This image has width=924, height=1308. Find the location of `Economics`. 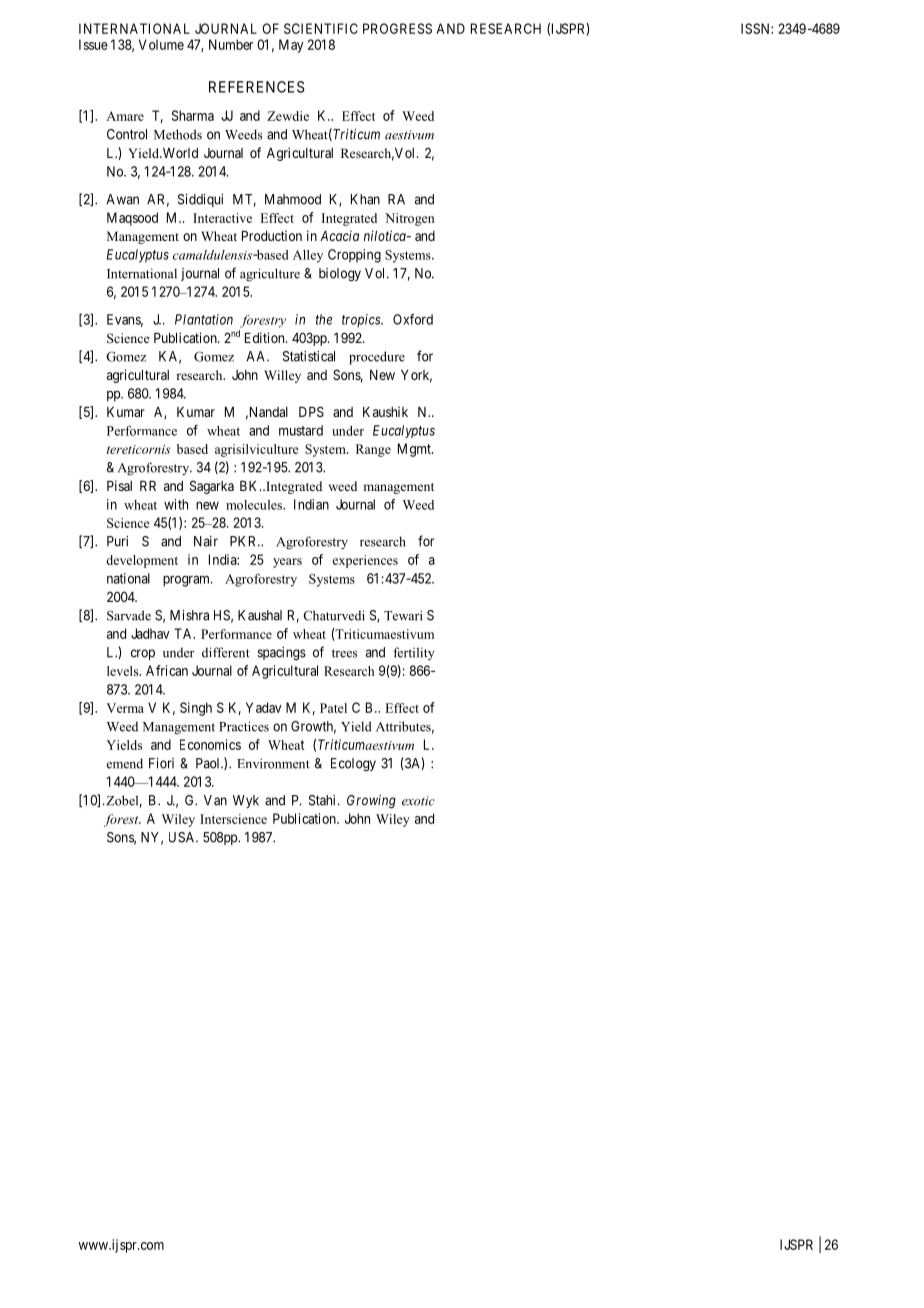

Economics is located at coordinates (210, 744).
